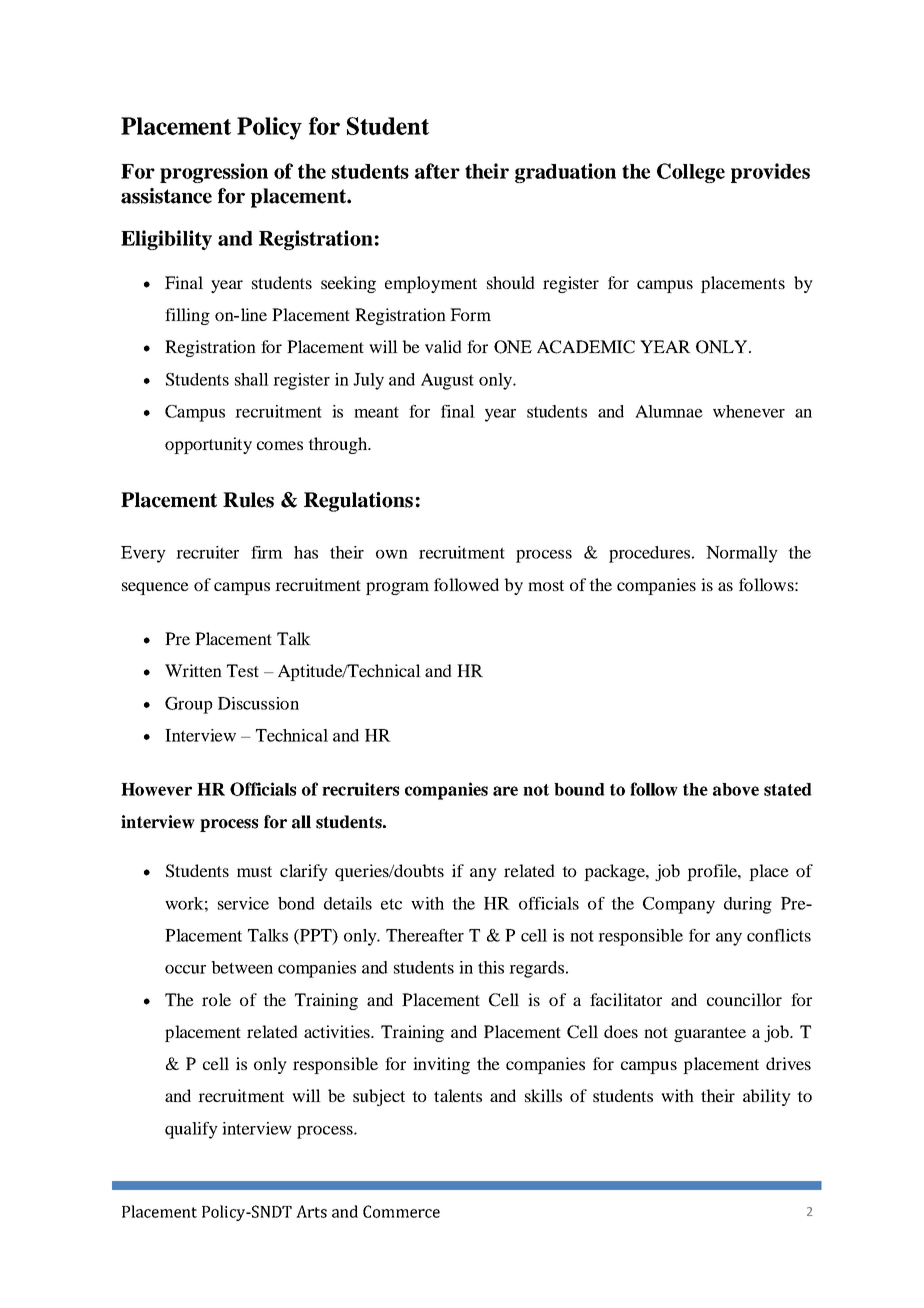 The width and height of the screenshot is (924, 1308). Describe the element at coordinates (401, 1211) in the screenshot. I see `Commerce` at that location.
